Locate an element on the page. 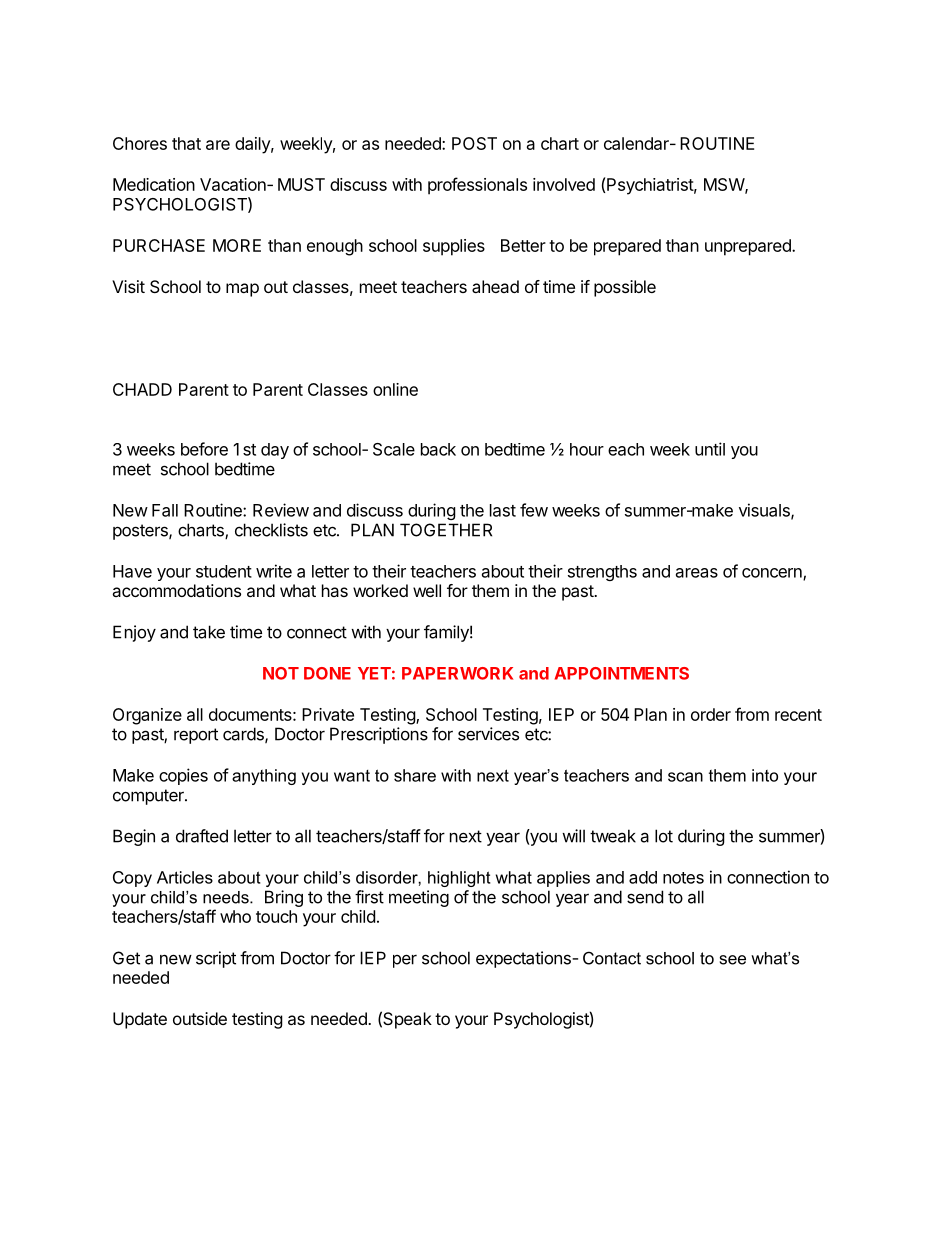 The height and width of the document is (1233, 952). that is located at coordinates (186, 143).
